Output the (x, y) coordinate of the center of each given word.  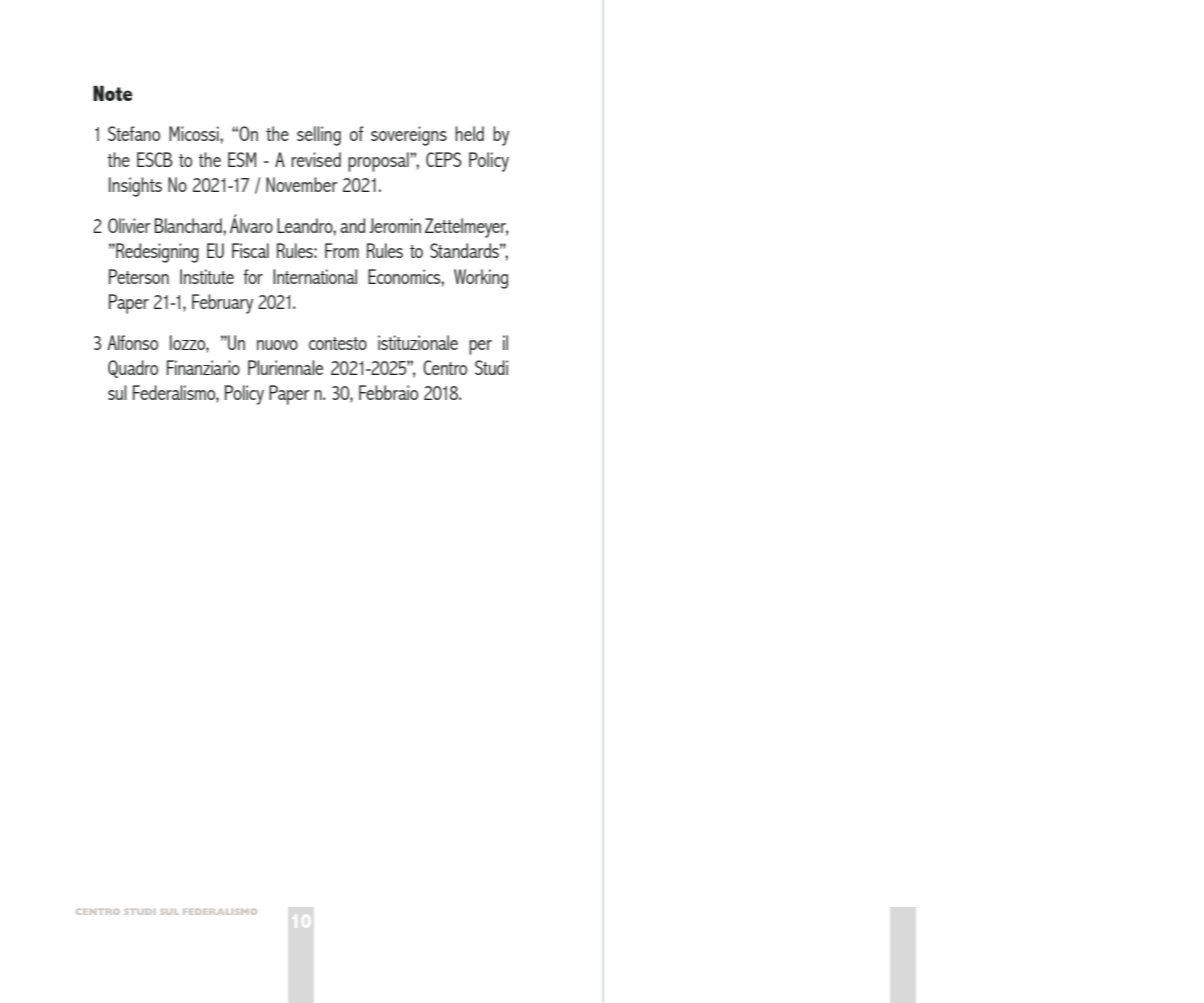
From (342, 250)
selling (319, 136)
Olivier (129, 225)
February (222, 304)
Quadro (133, 369)
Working (481, 279)
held (469, 133)
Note (112, 93)
